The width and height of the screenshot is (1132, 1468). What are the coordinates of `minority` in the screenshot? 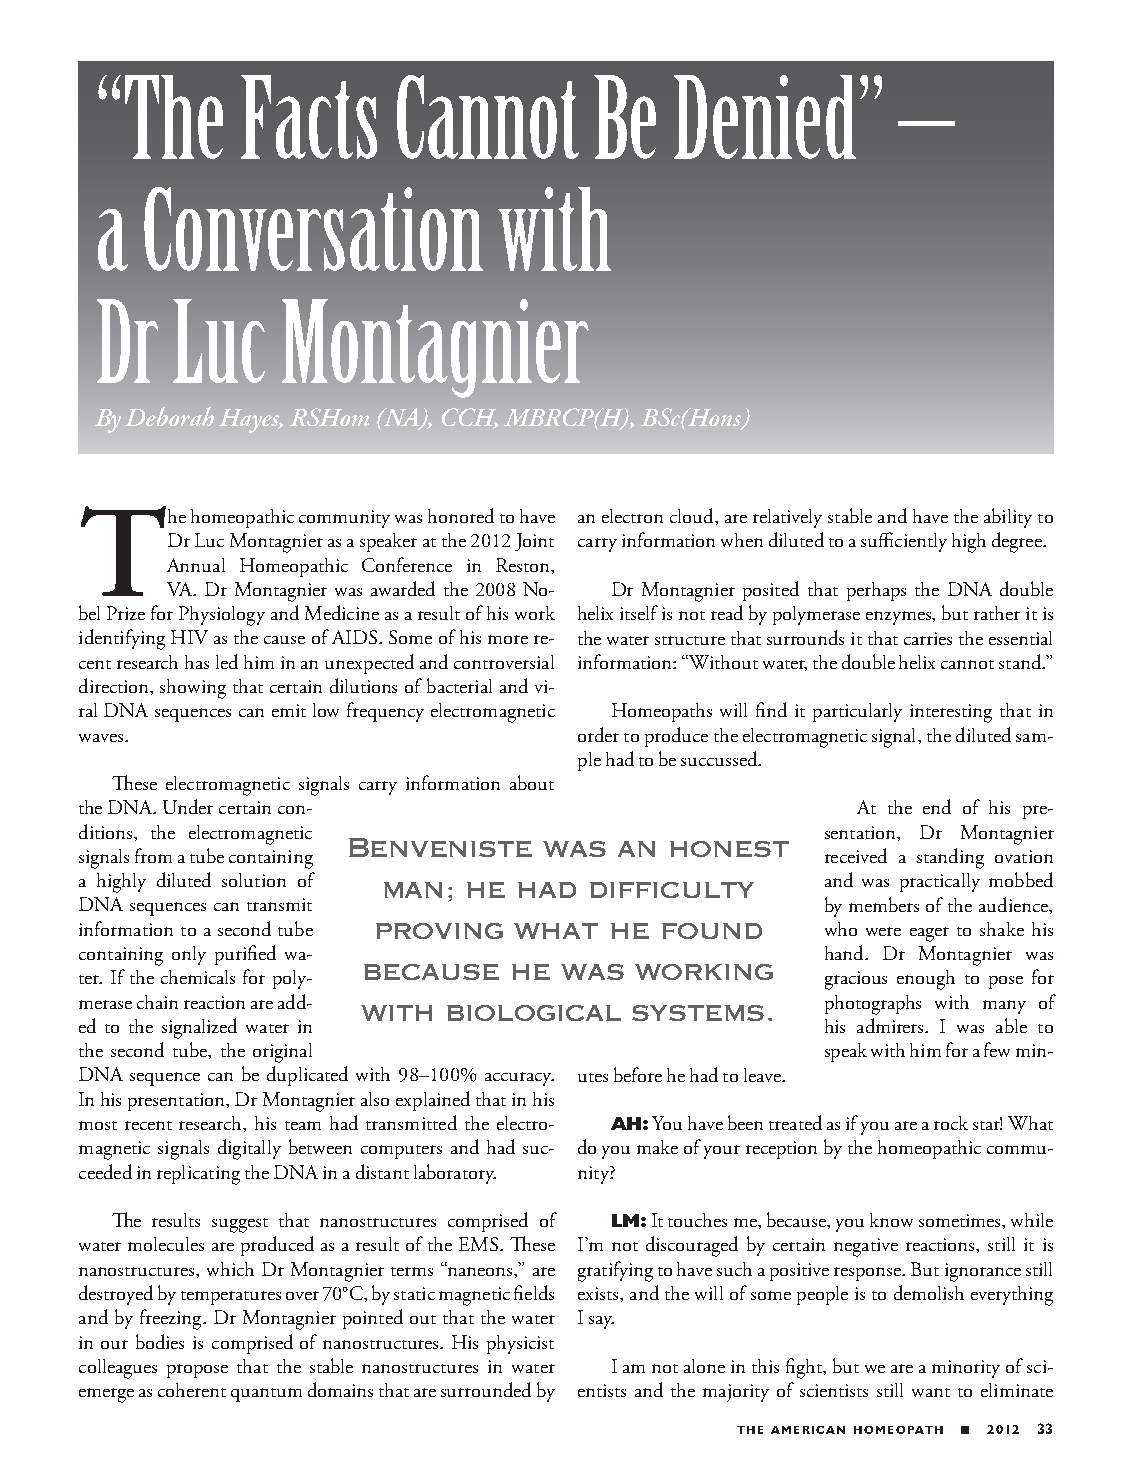 It's located at (966, 1369).
